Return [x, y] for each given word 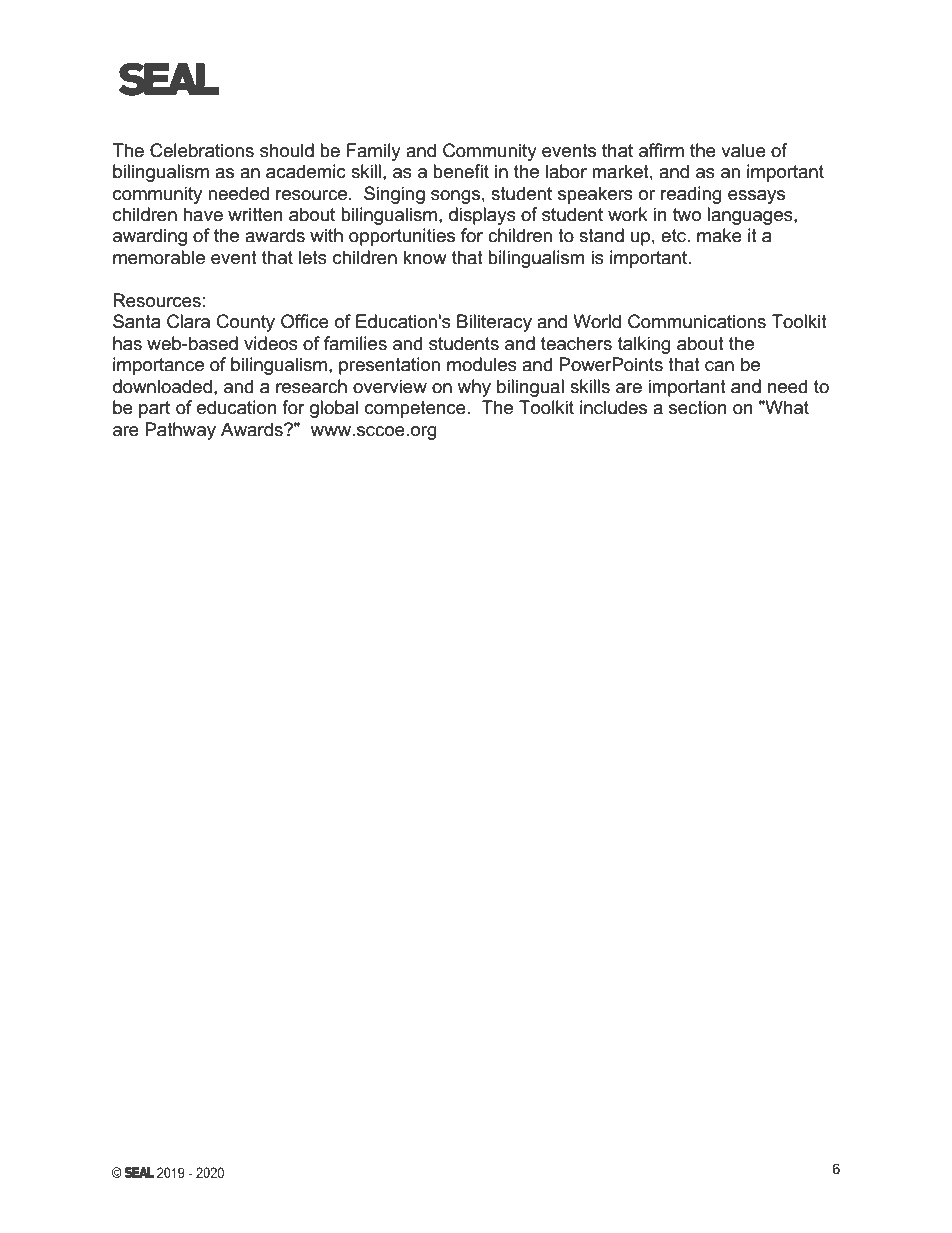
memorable [159, 257]
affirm [661, 150]
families [355, 343]
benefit [461, 171]
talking [644, 345]
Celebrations [202, 150]
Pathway [180, 431]
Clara [188, 321]
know [425, 257]
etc [674, 236]
